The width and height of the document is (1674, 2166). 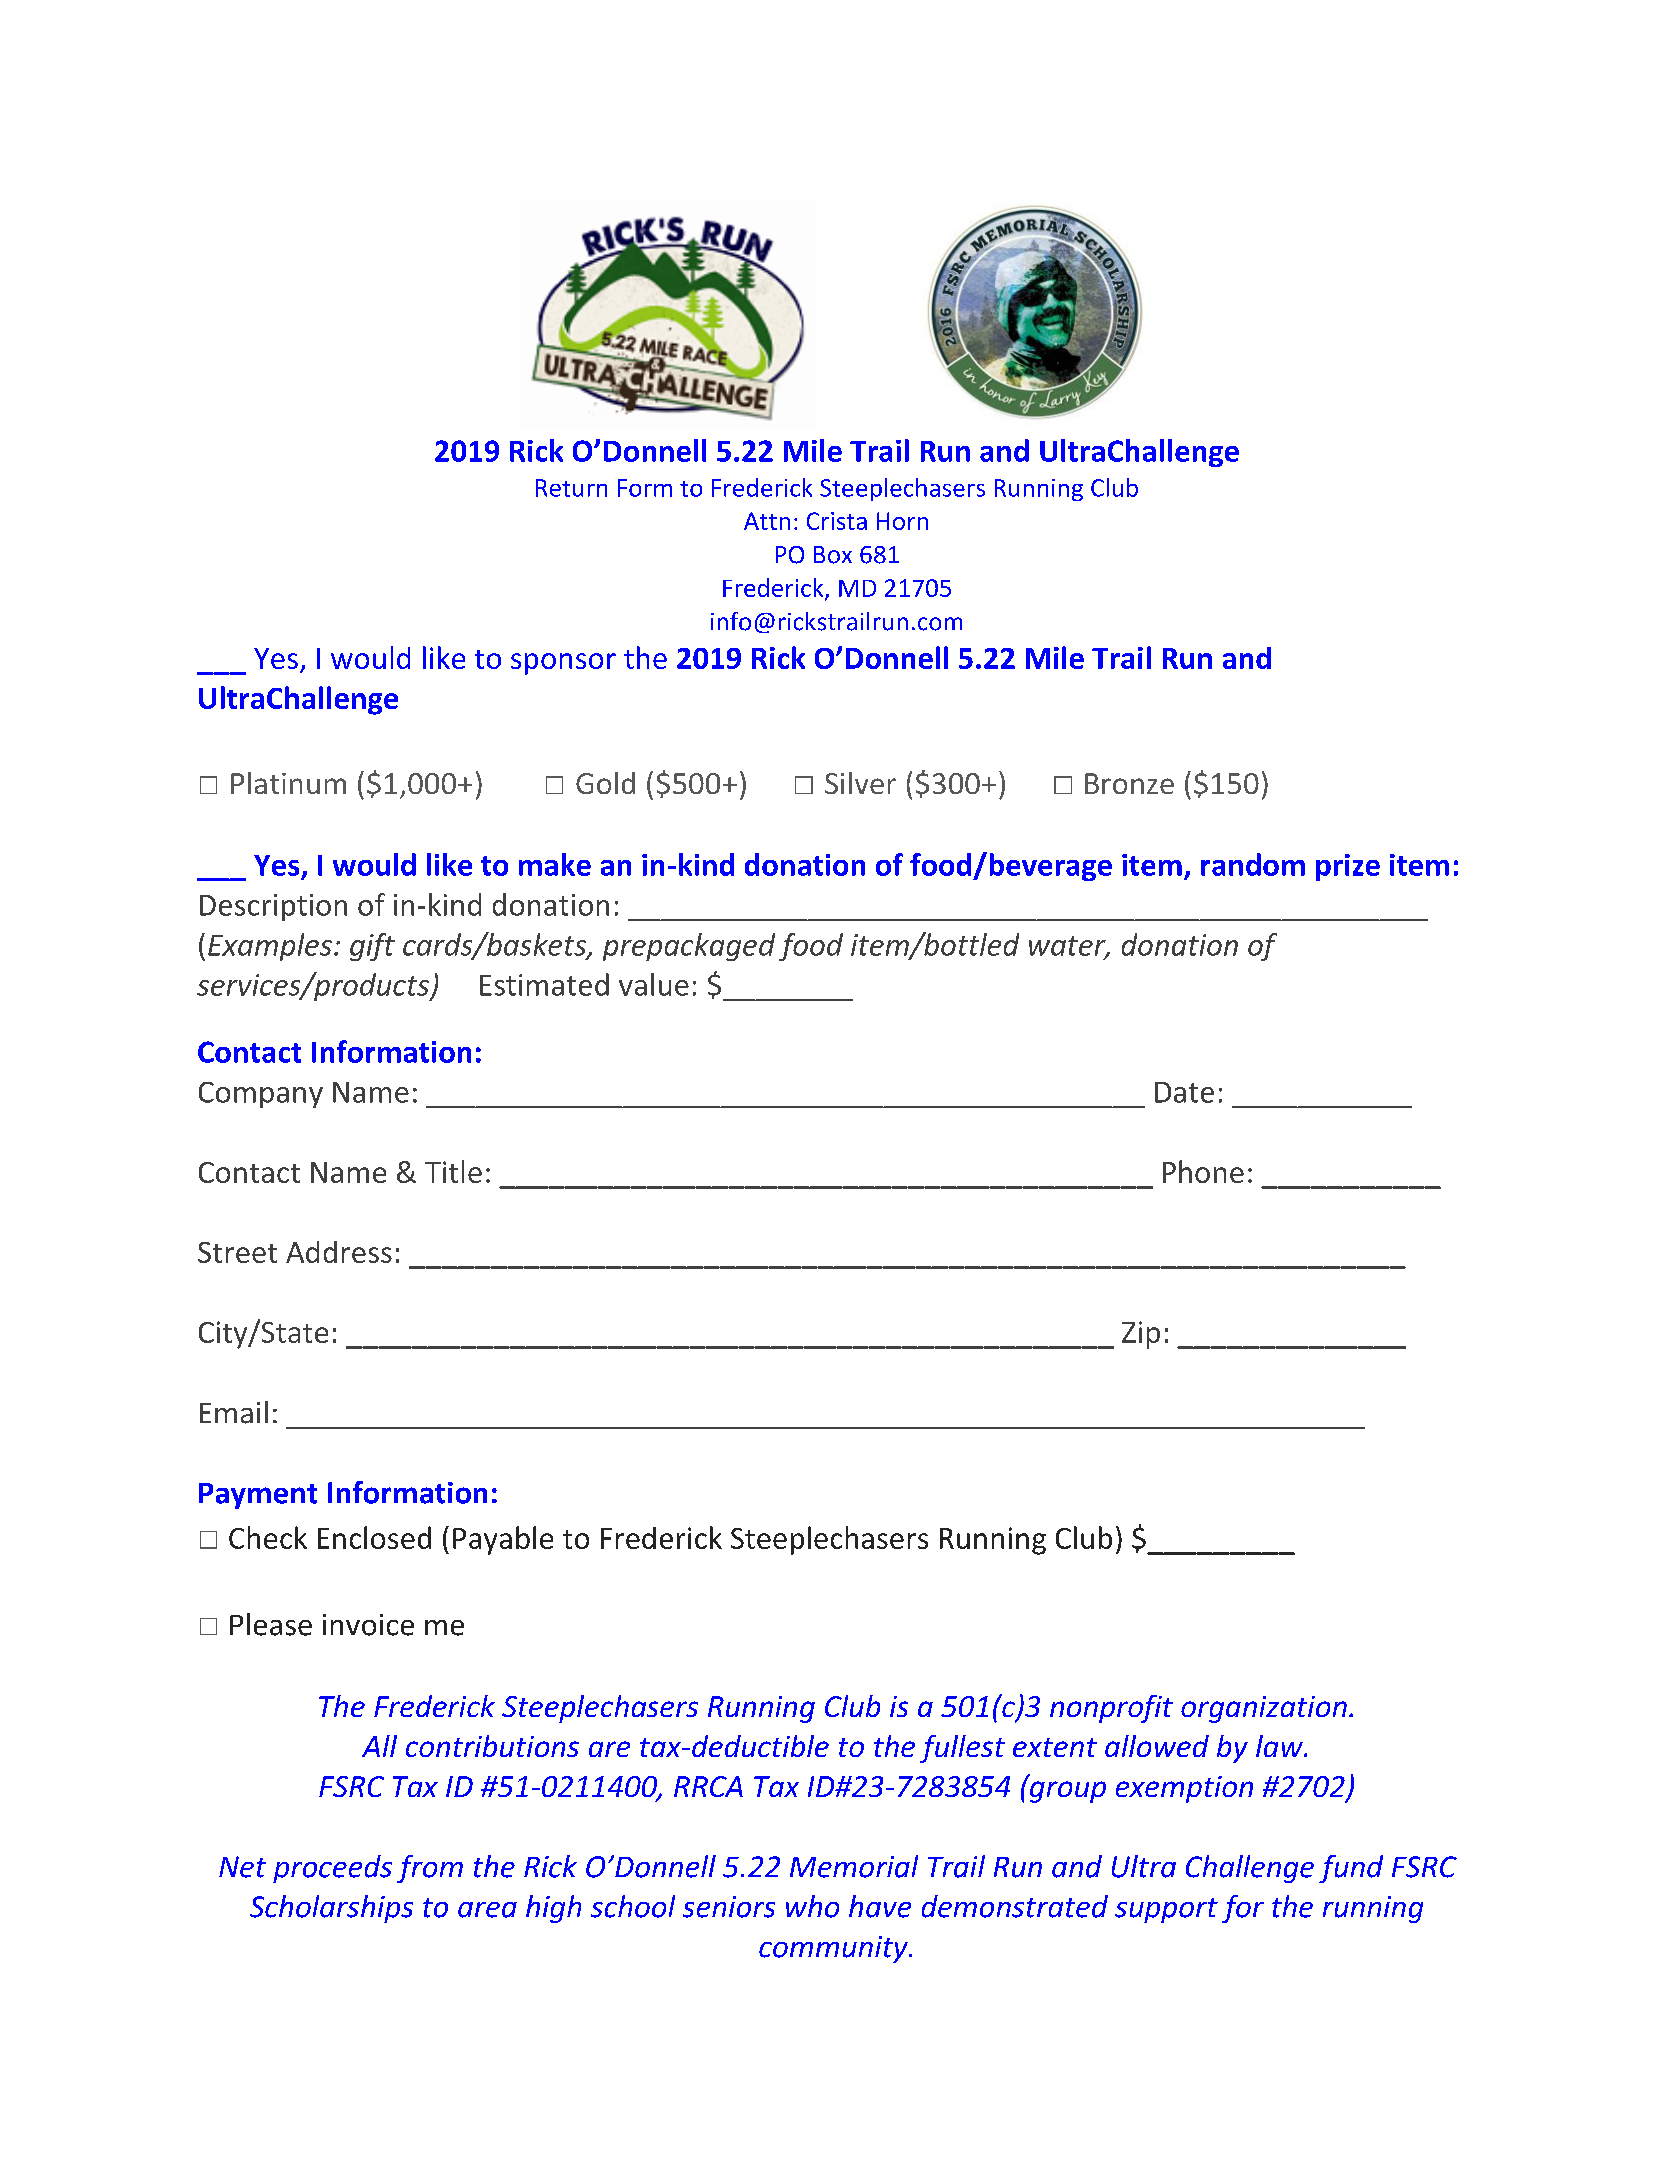 I want to click on Enclosed, so click(x=374, y=1537).
